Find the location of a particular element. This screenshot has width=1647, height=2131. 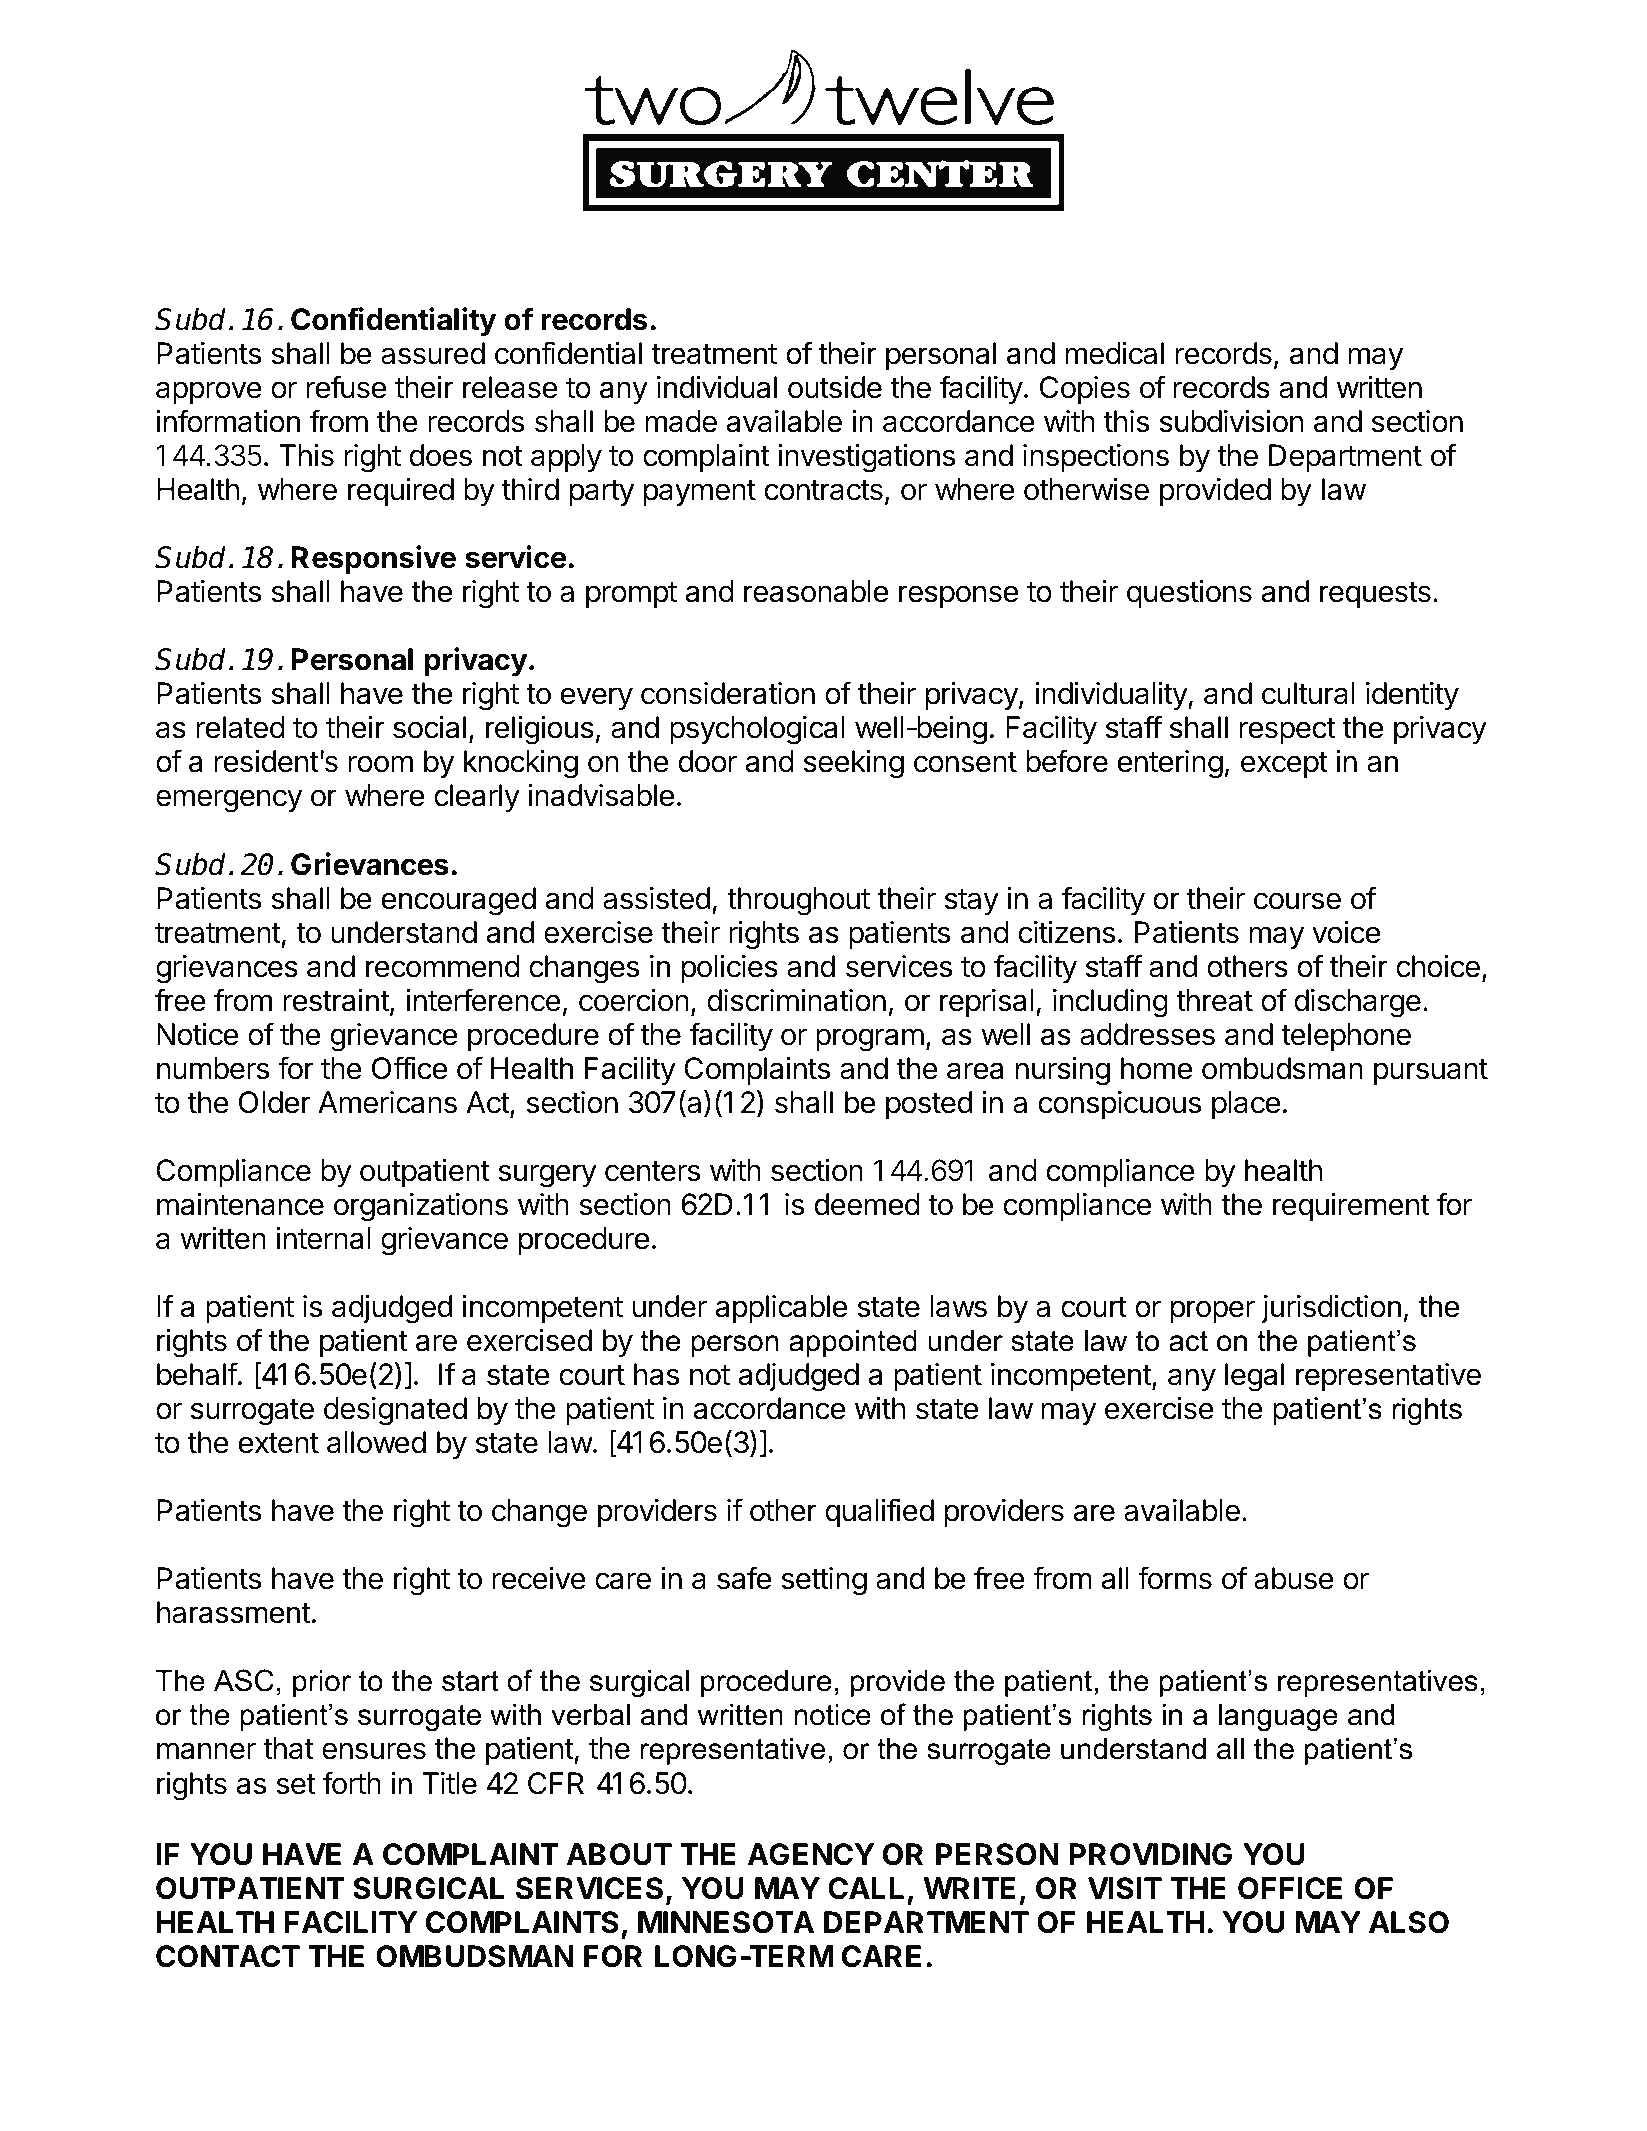

social is located at coordinates (429, 727).
